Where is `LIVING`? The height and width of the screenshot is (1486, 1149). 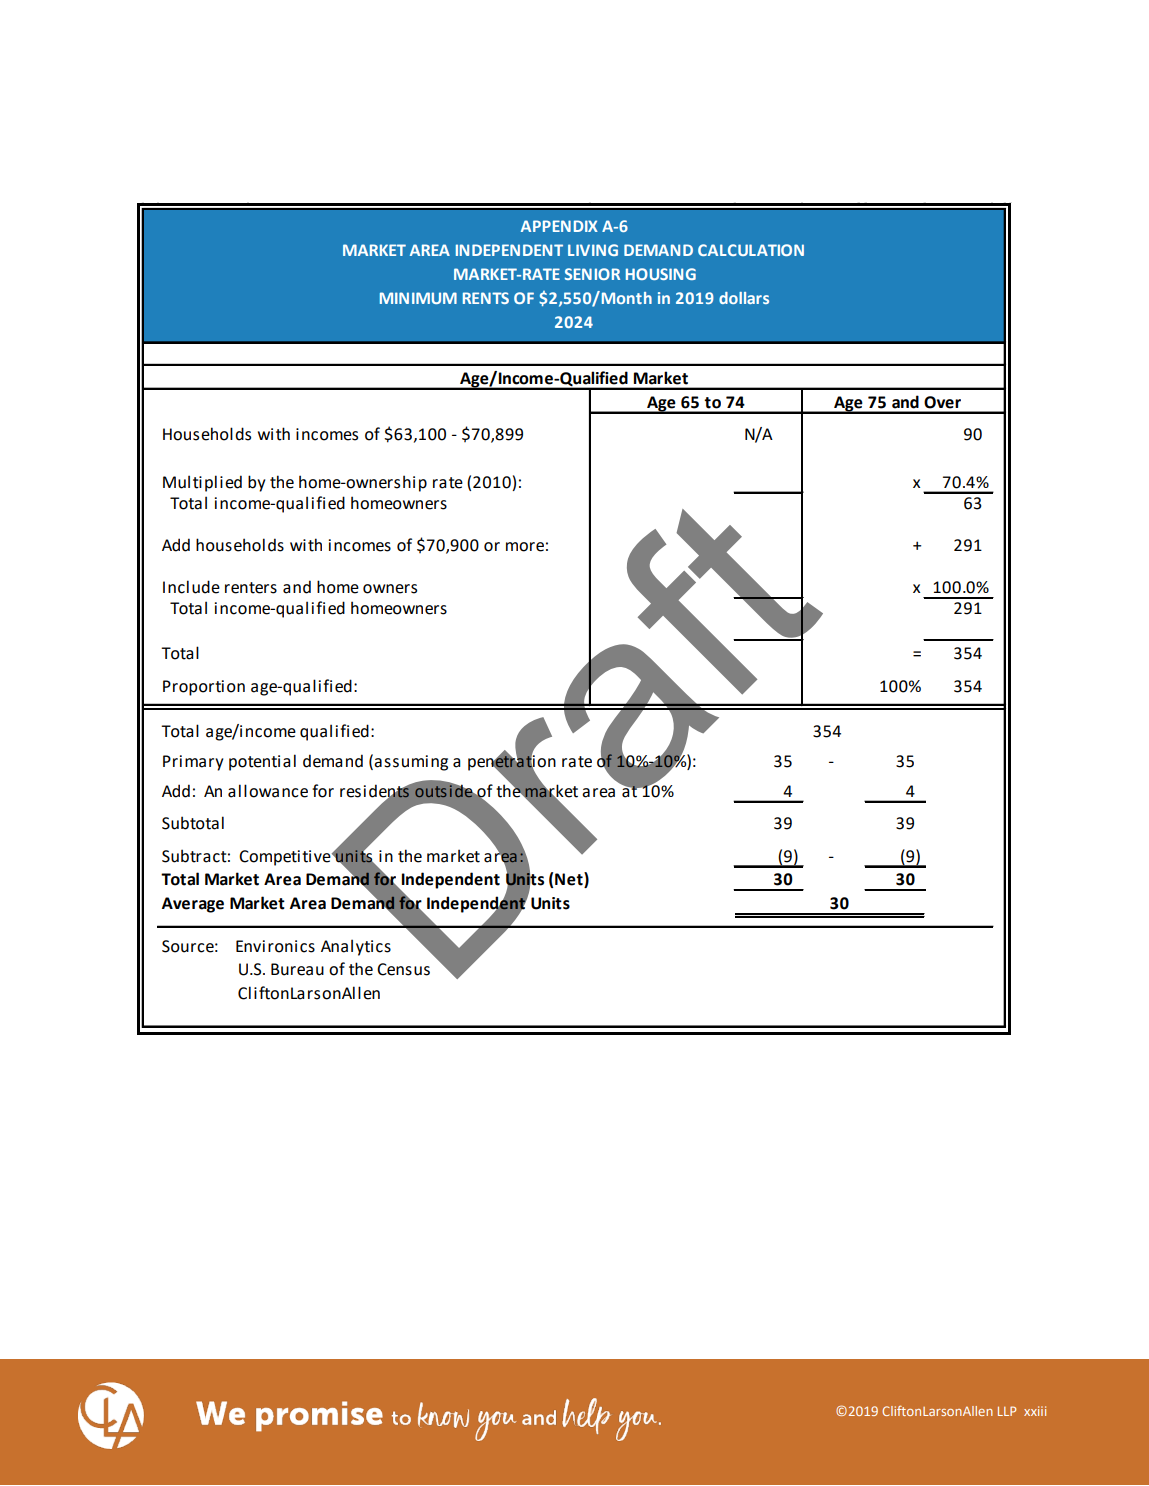
LIVING is located at coordinates (593, 250).
